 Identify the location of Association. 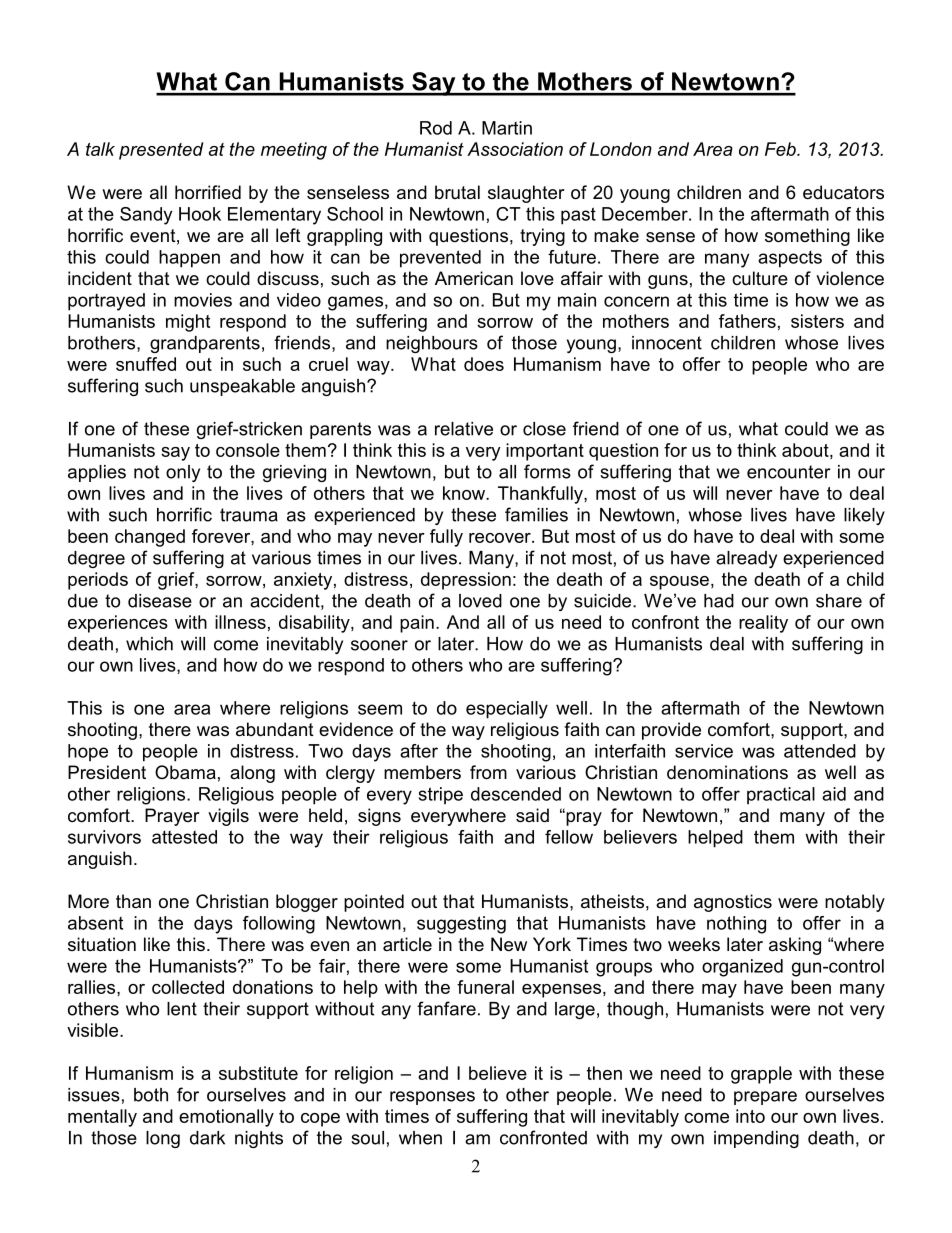
(515, 149).
